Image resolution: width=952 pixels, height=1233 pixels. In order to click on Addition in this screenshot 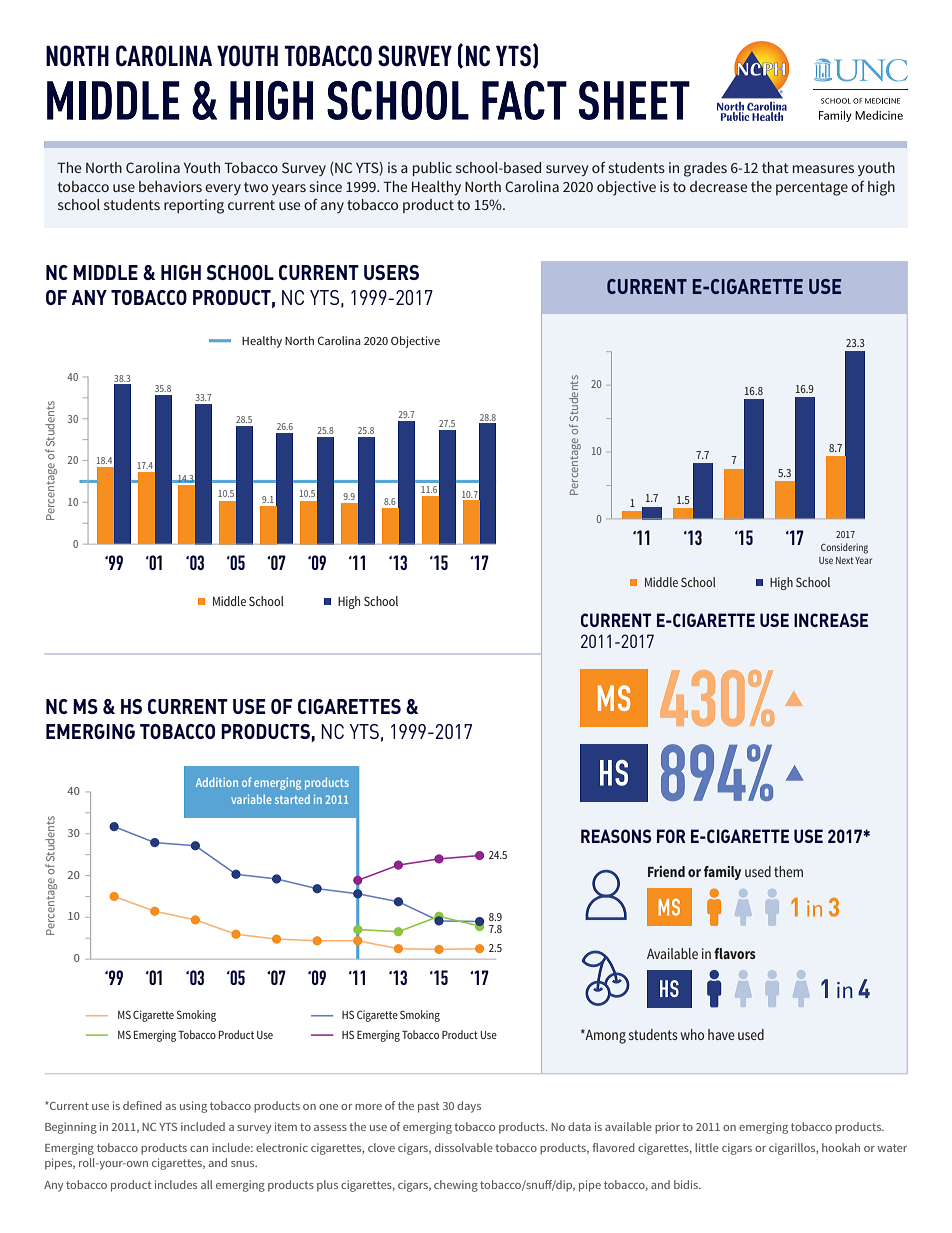, I will do `click(217, 782)`.
